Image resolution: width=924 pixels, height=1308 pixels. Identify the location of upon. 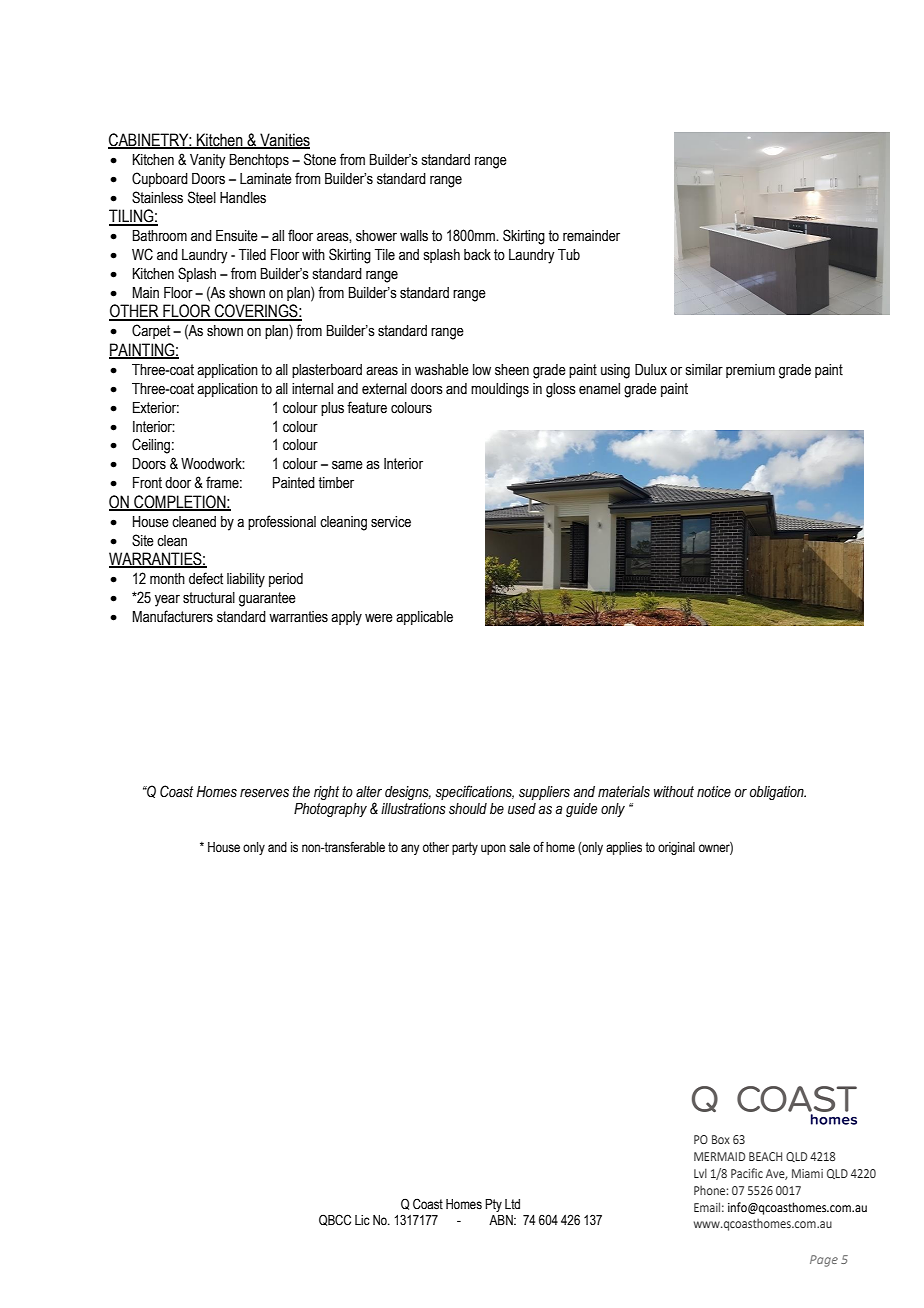
(493, 849).
